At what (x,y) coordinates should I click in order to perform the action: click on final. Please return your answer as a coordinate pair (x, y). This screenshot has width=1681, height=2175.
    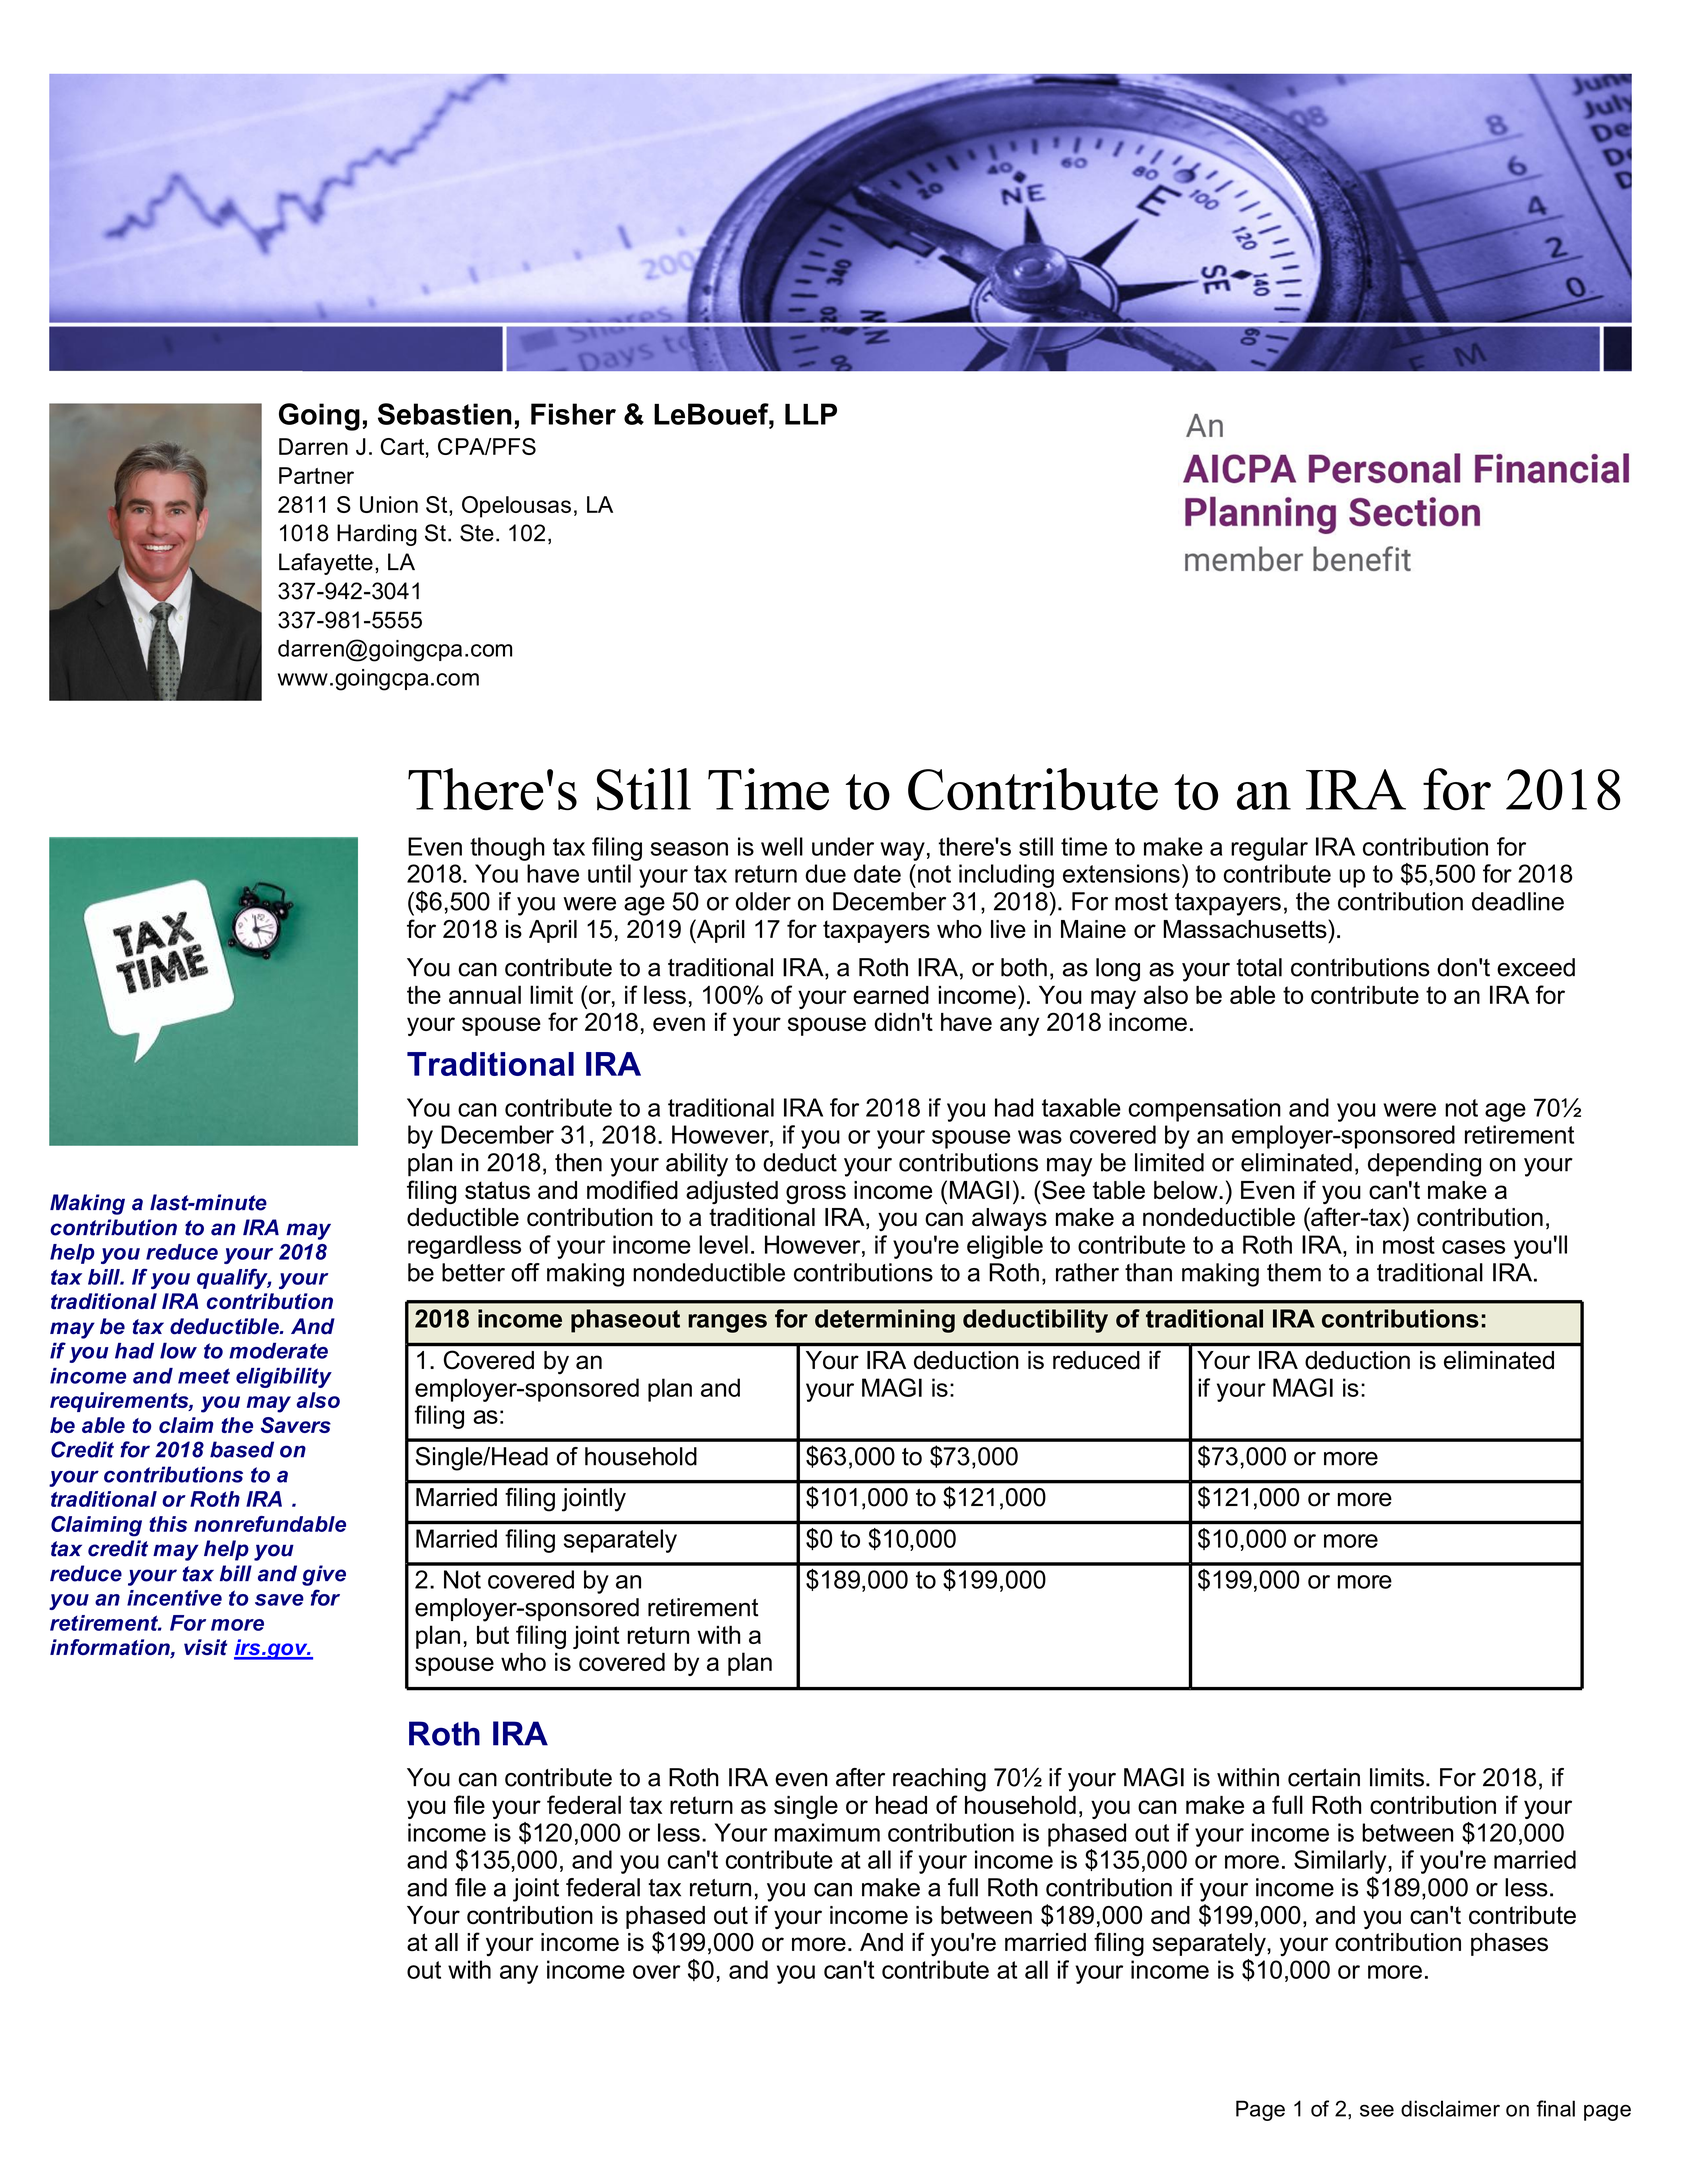
    Looking at the image, I should click on (1556, 2108).
